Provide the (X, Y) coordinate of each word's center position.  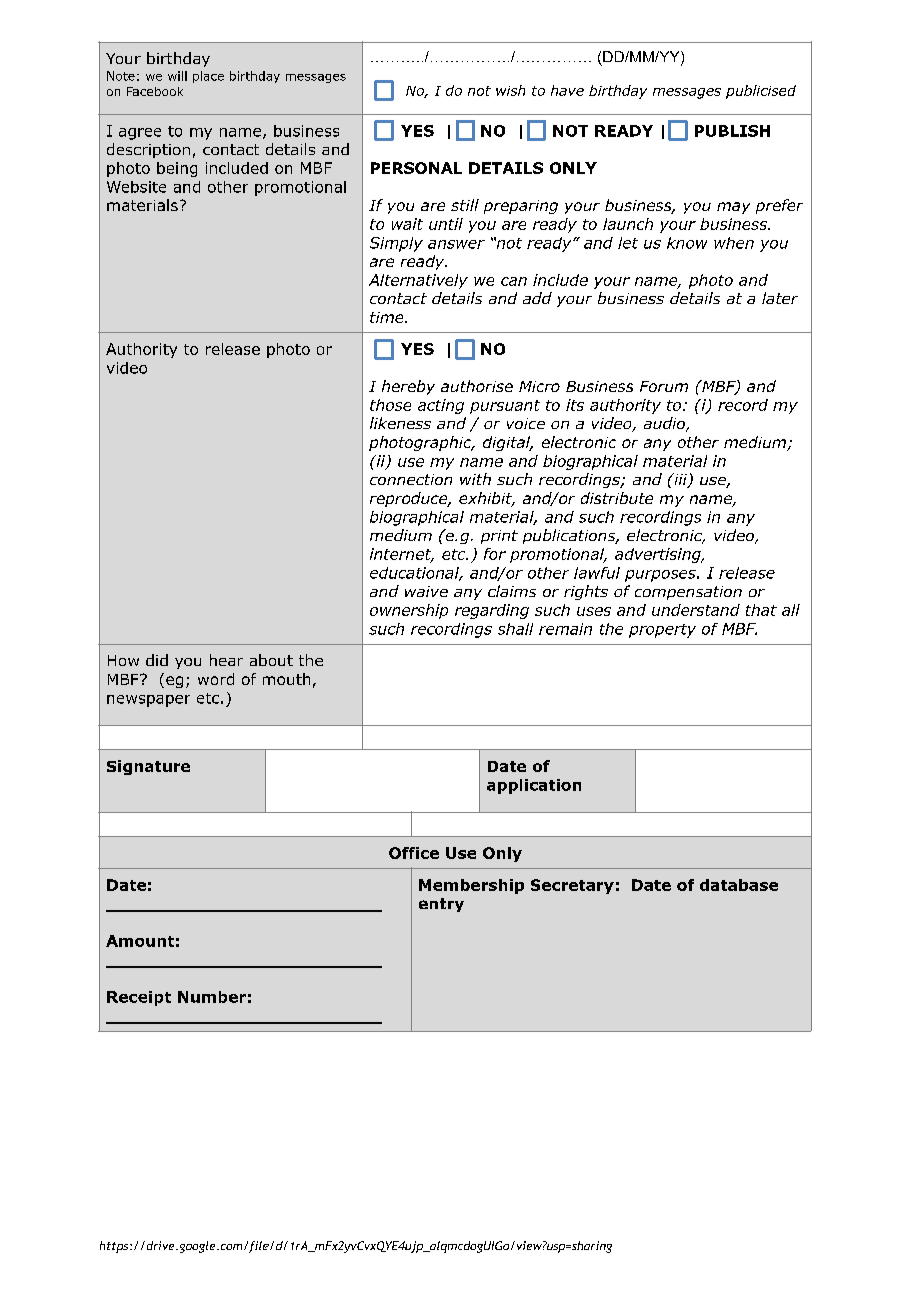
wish (510, 90)
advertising (659, 555)
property (662, 631)
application (534, 786)
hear (226, 660)
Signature (148, 767)
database (739, 885)
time (388, 317)
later (780, 298)
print (499, 537)
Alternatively (418, 281)
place (208, 77)
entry (441, 905)
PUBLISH (732, 131)
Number (212, 997)
